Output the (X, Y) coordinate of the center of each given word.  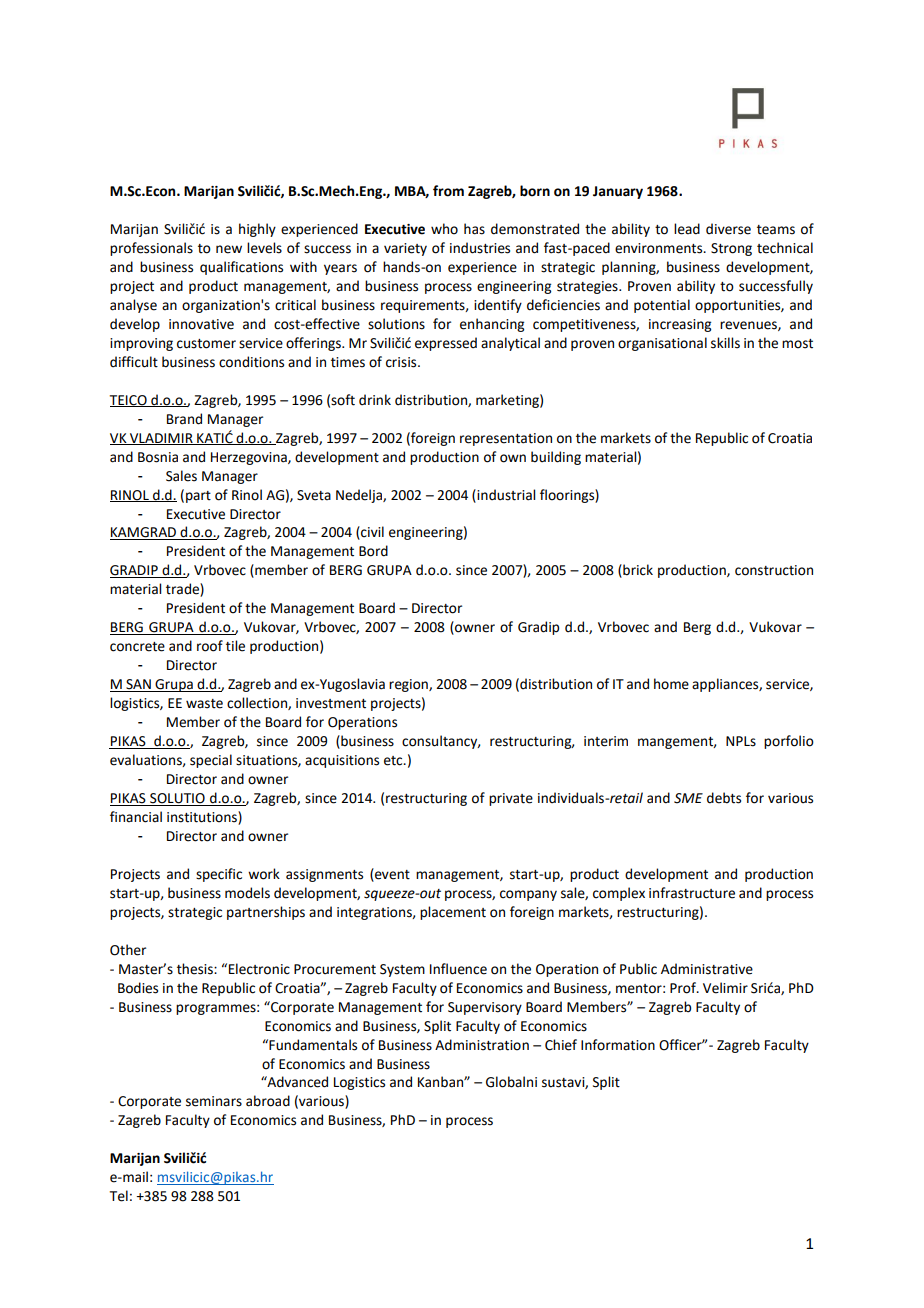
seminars (214, 1101)
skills (725, 343)
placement (453, 913)
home (671, 684)
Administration (482, 1045)
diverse (728, 229)
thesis (196, 969)
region (409, 685)
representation (506, 439)
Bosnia (158, 457)
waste (204, 704)
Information (618, 1045)
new (229, 249)
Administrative (707, 969)
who (444, 229)
